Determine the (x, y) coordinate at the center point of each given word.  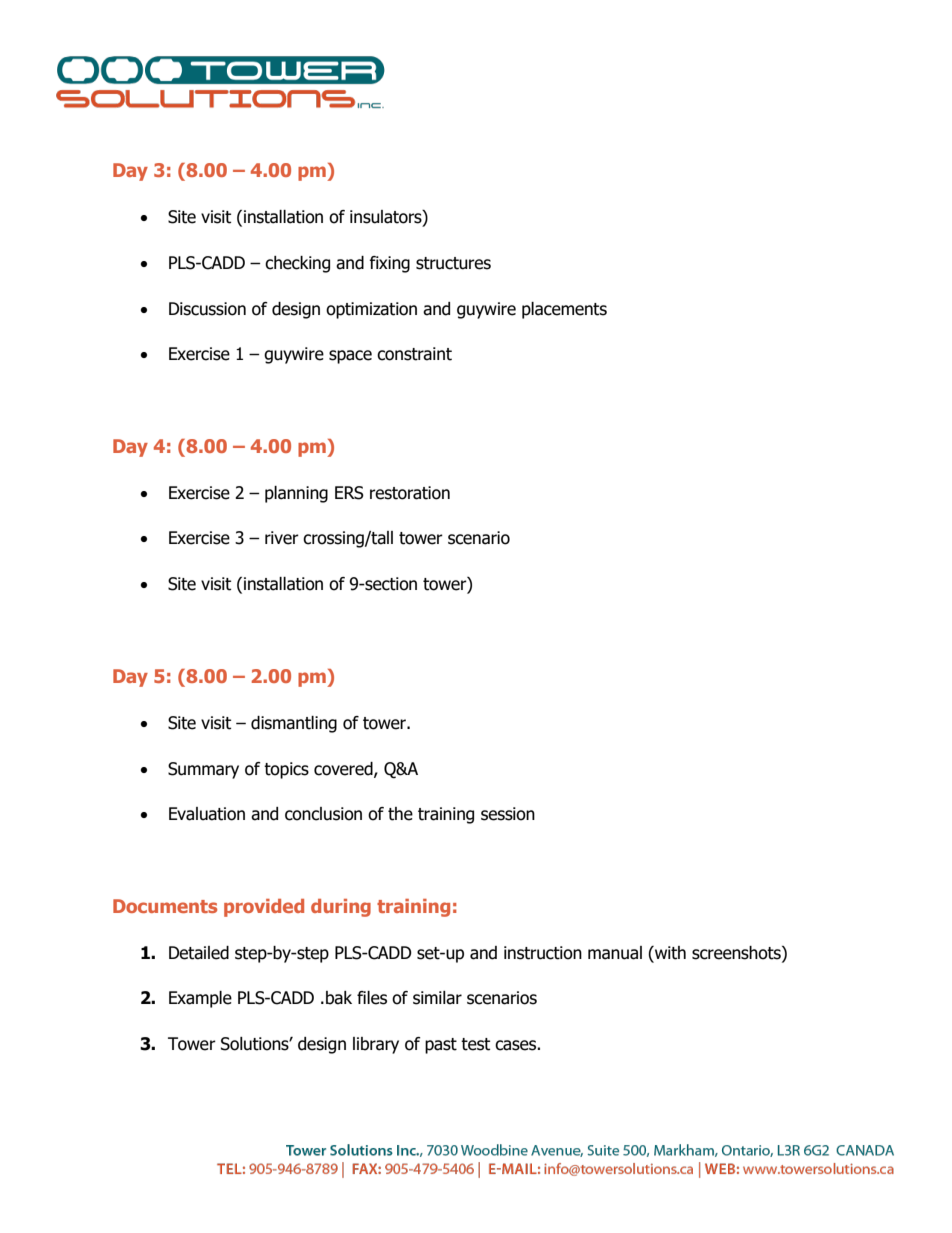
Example (200, 999)
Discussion (207, 309)
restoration (410, 493)
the (400, 814)
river (282, 538)
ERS (349, 493)
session (508, 814)
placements (564, 310)
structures (453, 263)
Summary (203, 770)
